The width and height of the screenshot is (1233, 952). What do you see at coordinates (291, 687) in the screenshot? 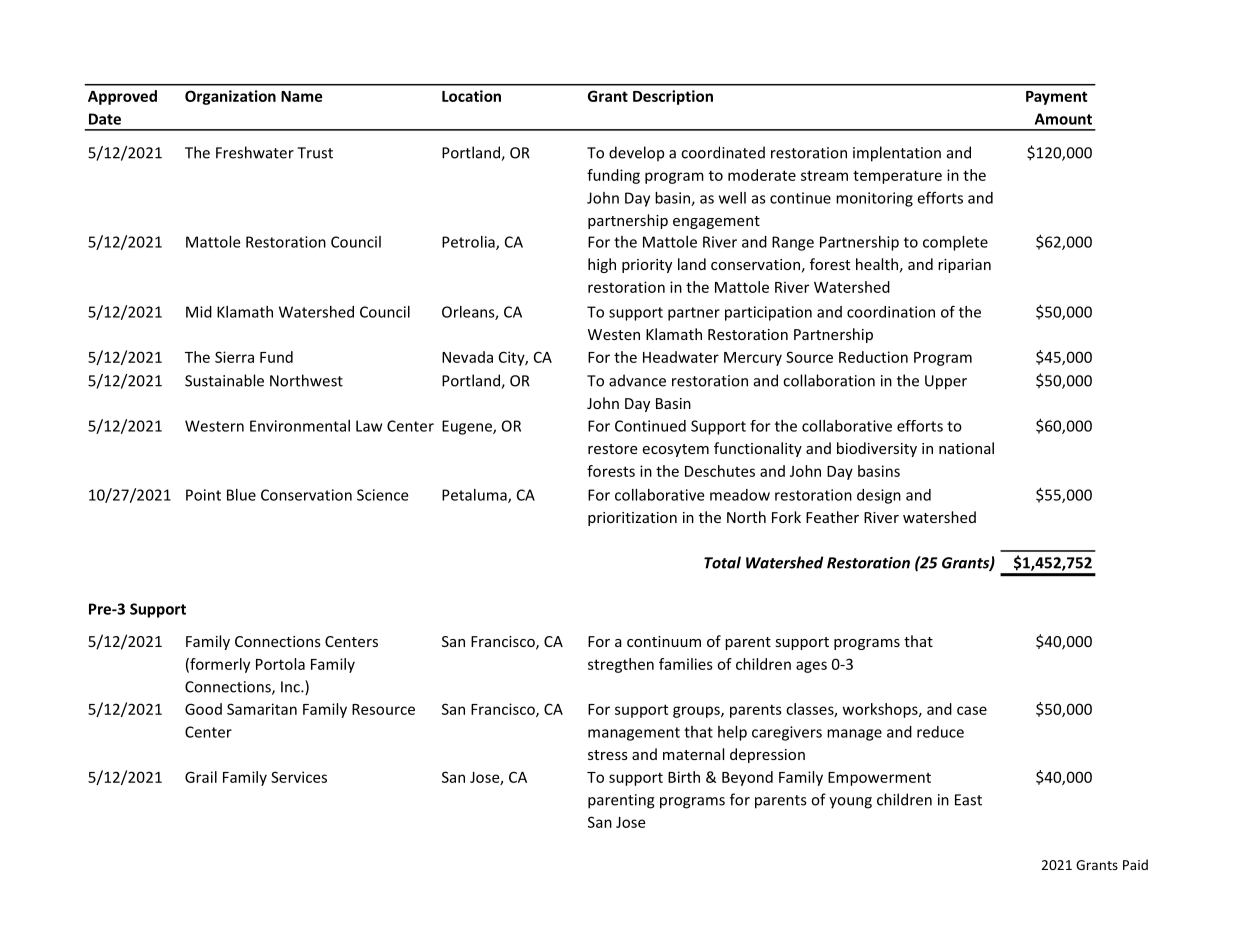
I see `Inc` at bounding box center [291, 687].
